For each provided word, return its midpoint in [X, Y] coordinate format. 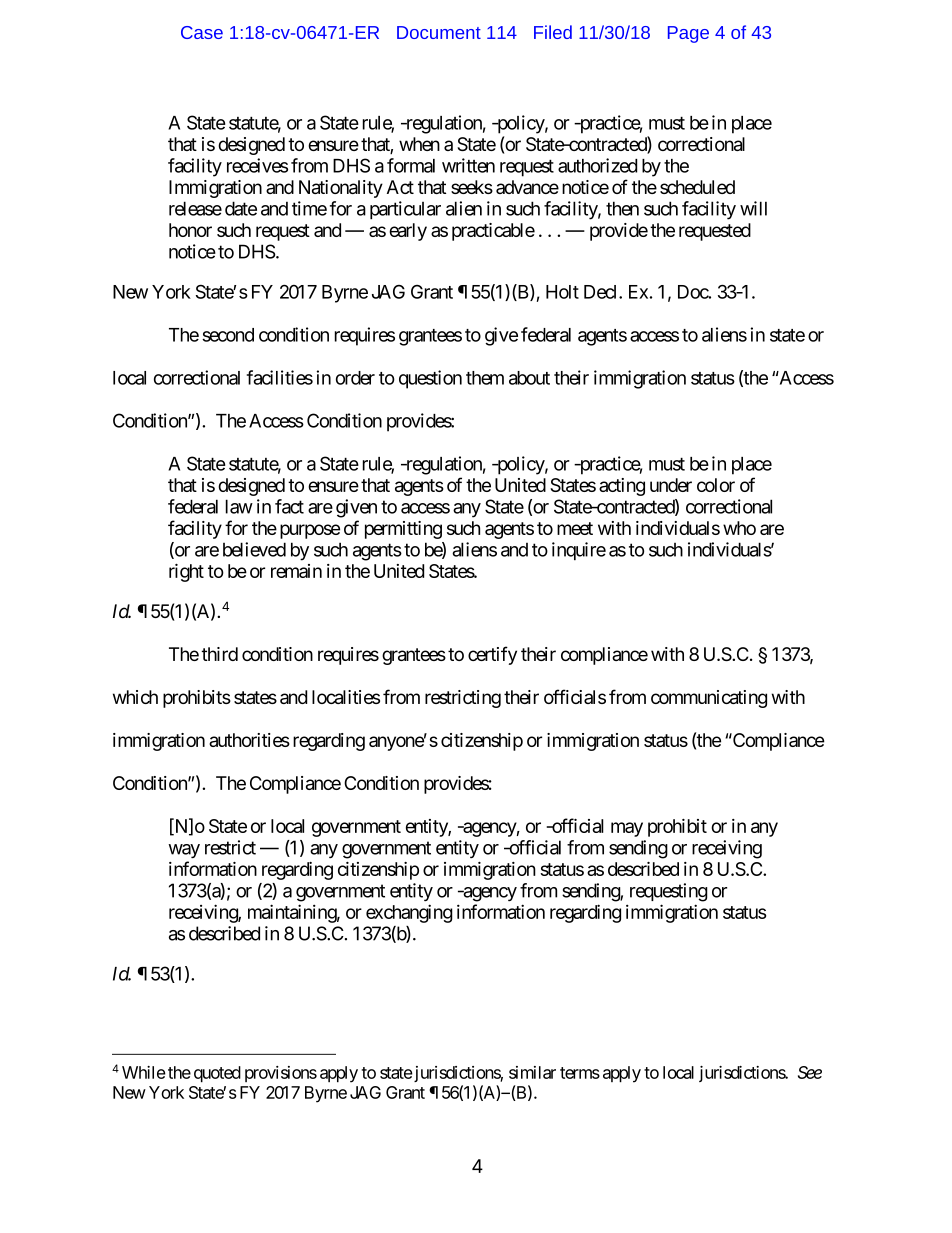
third [219, 654]
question [430, 379]
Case [202, 32]
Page [688, 34]
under [671, 485]
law [239, 506]
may [627, 829]
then [622, 208]
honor [190, 230]
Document [439, 32]
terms [580, 1073]
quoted [217, 1074]
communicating [709, 699]
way [184, 851]
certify [492, 655]
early [408, 232]
